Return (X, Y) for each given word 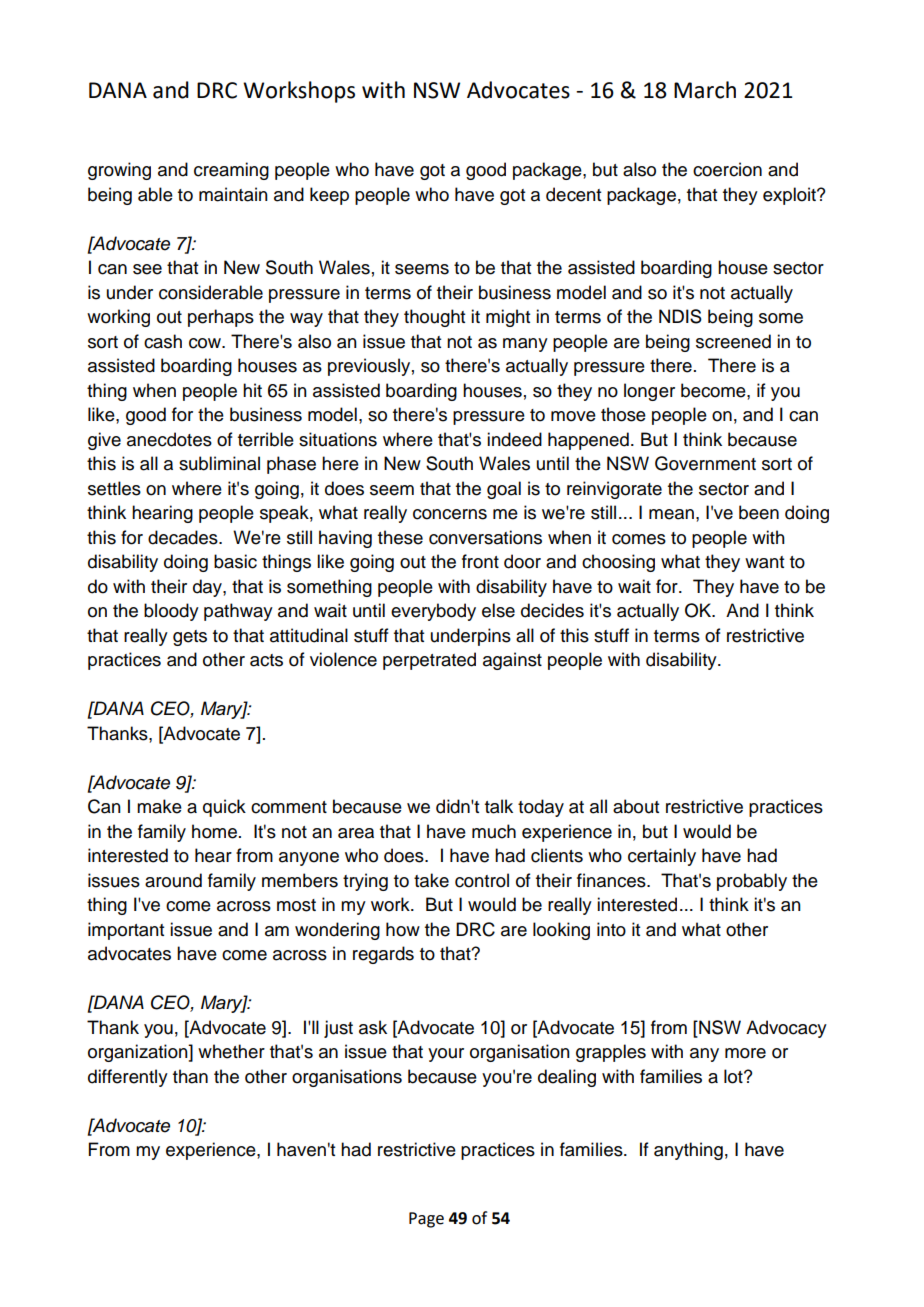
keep (329, 196)
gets (190, 638)
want (764, 562)
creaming (231, 171)
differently (128, 1078)
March (705, 90)
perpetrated (429, 661)
